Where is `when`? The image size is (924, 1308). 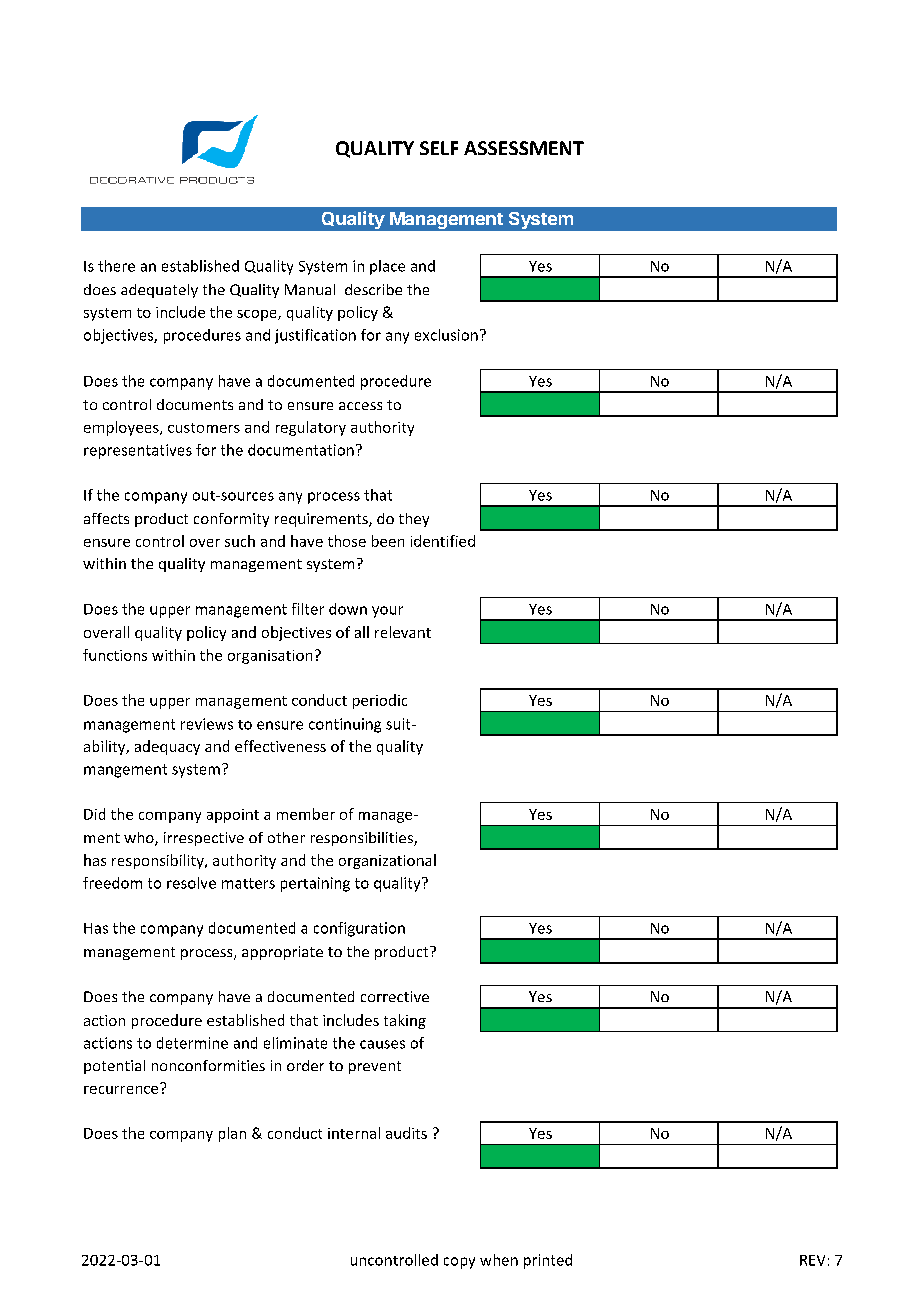
when is located at coordinates (499, 1260).
